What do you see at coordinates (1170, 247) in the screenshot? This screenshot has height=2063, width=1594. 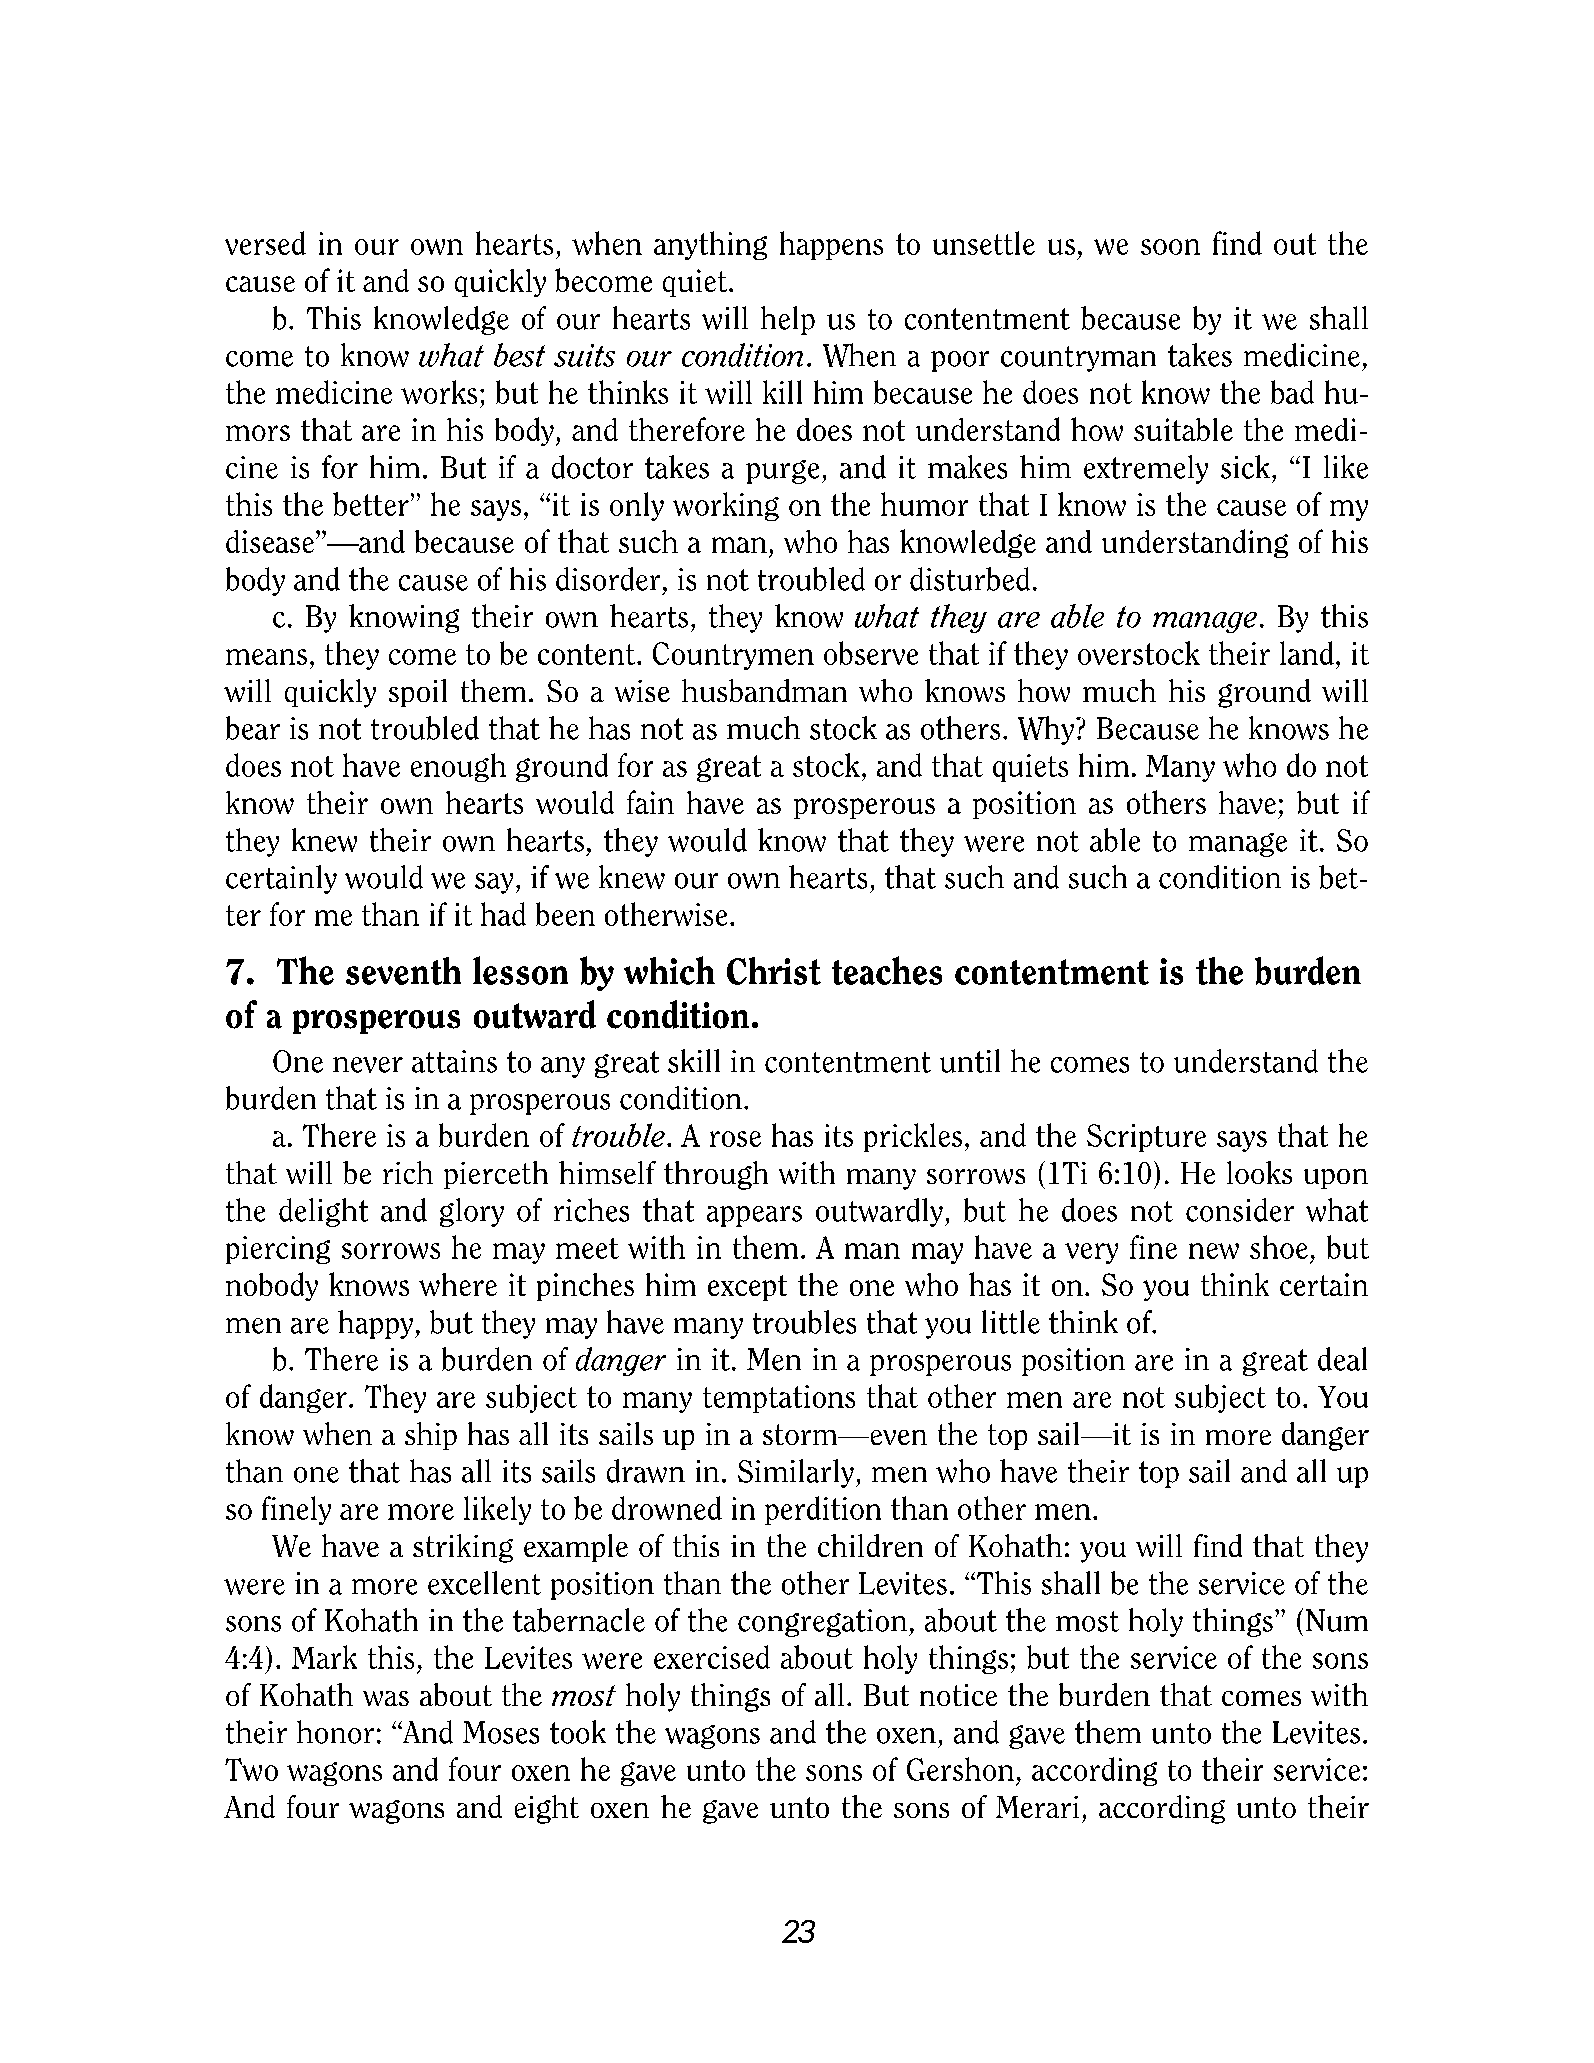 I see `soon` at bounding box center [1170, 247].
